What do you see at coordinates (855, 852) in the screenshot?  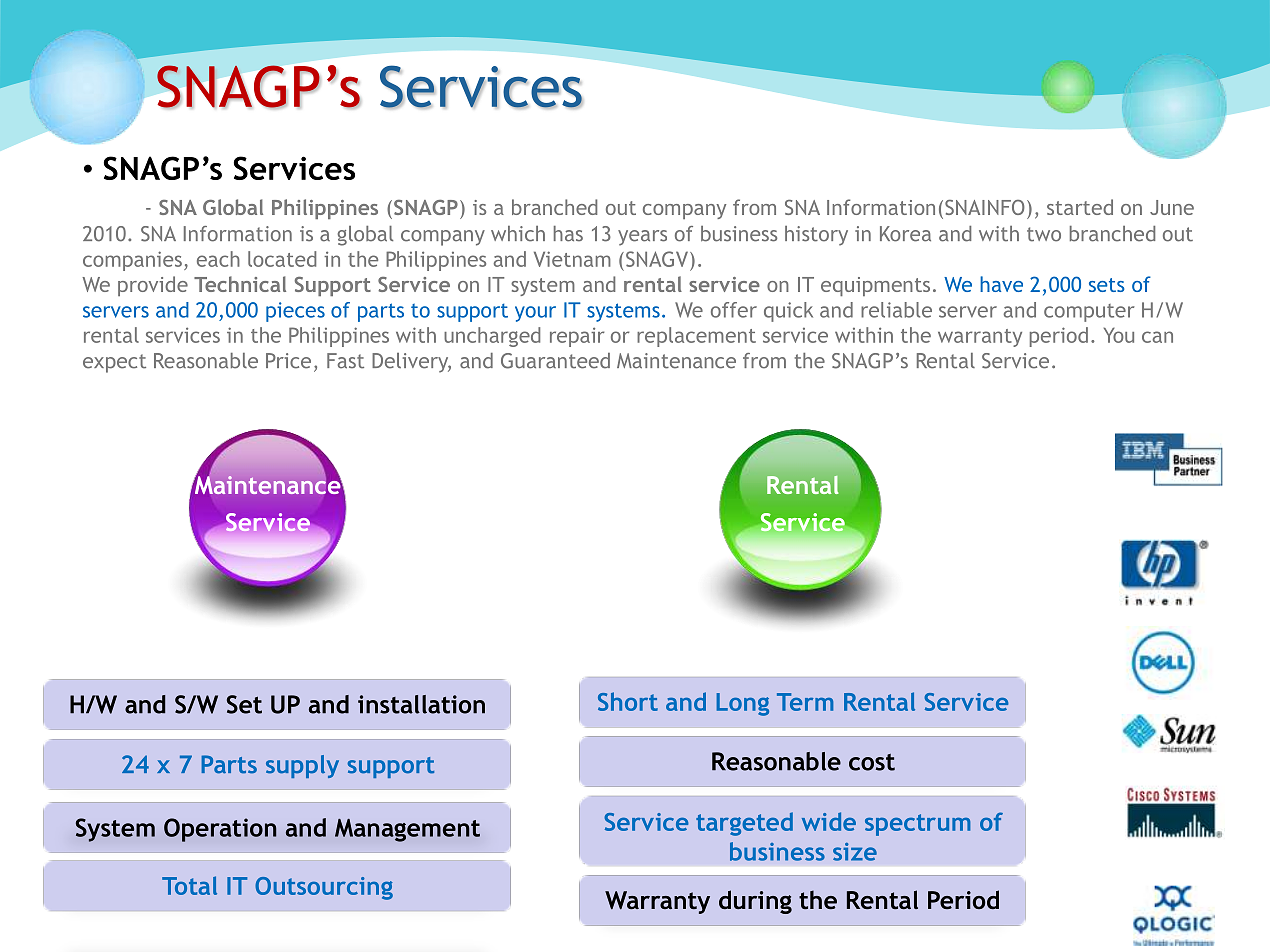 I see `size` at bounding box center [855, 852].
